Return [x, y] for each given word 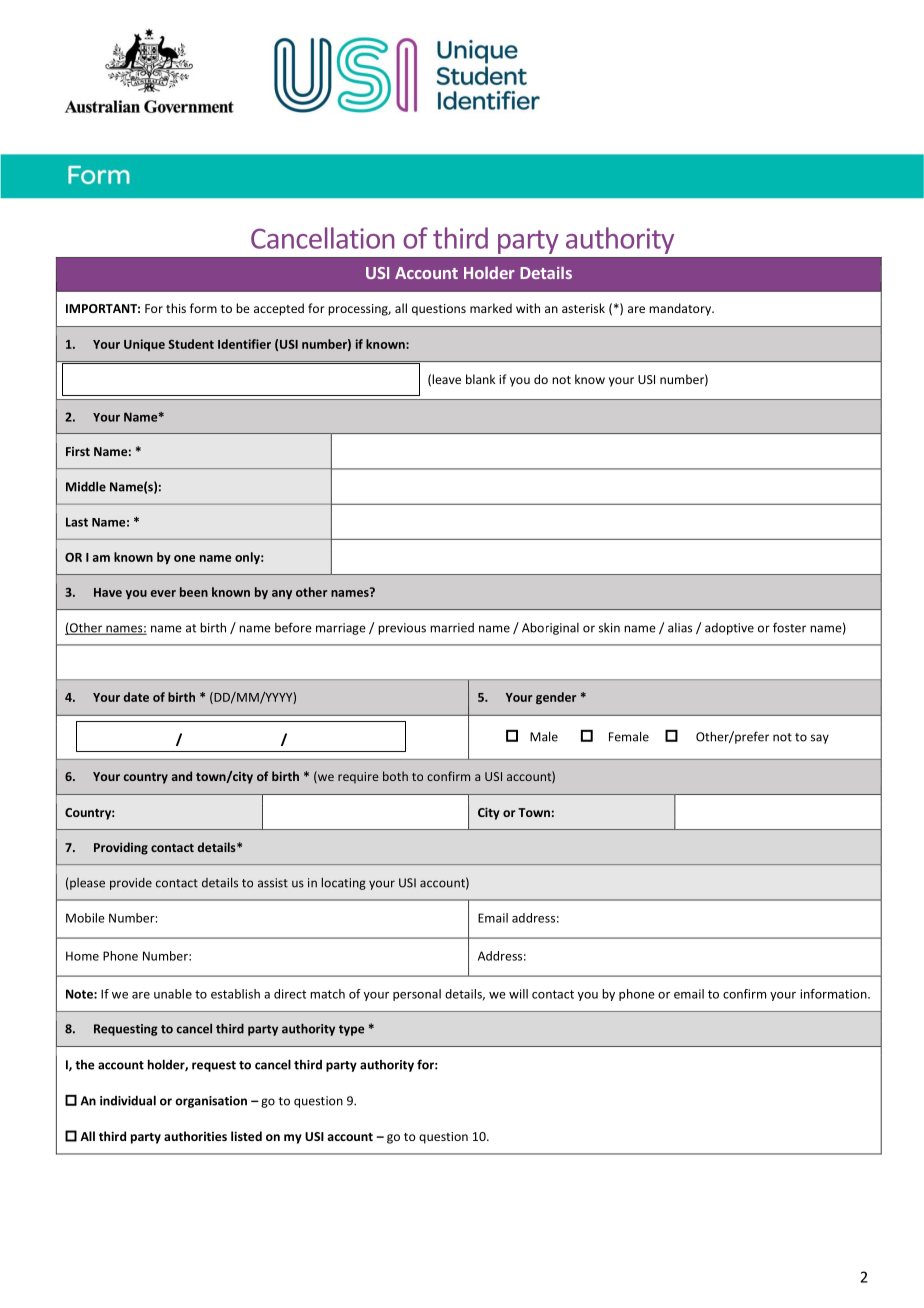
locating [344, 883]
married [452, 628]
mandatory [681, 309]
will [518, 994]
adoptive [729, 629]
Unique [144, 345]
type [351, 1030]
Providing [121, 848]
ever [163, 593]
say [820, 739]
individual [128, 1100]
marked [491, 308]
